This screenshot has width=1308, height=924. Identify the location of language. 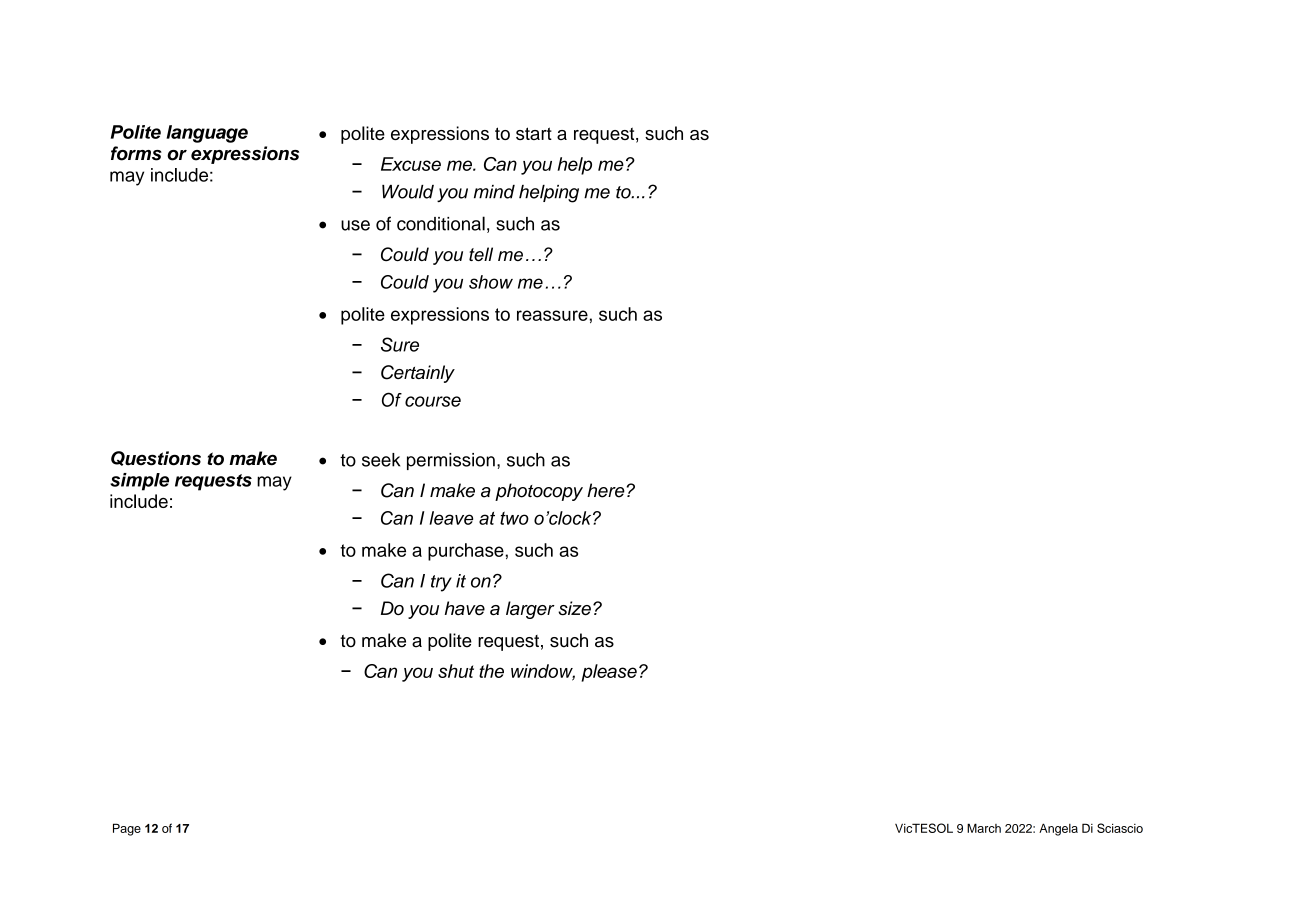
(207, 134).
